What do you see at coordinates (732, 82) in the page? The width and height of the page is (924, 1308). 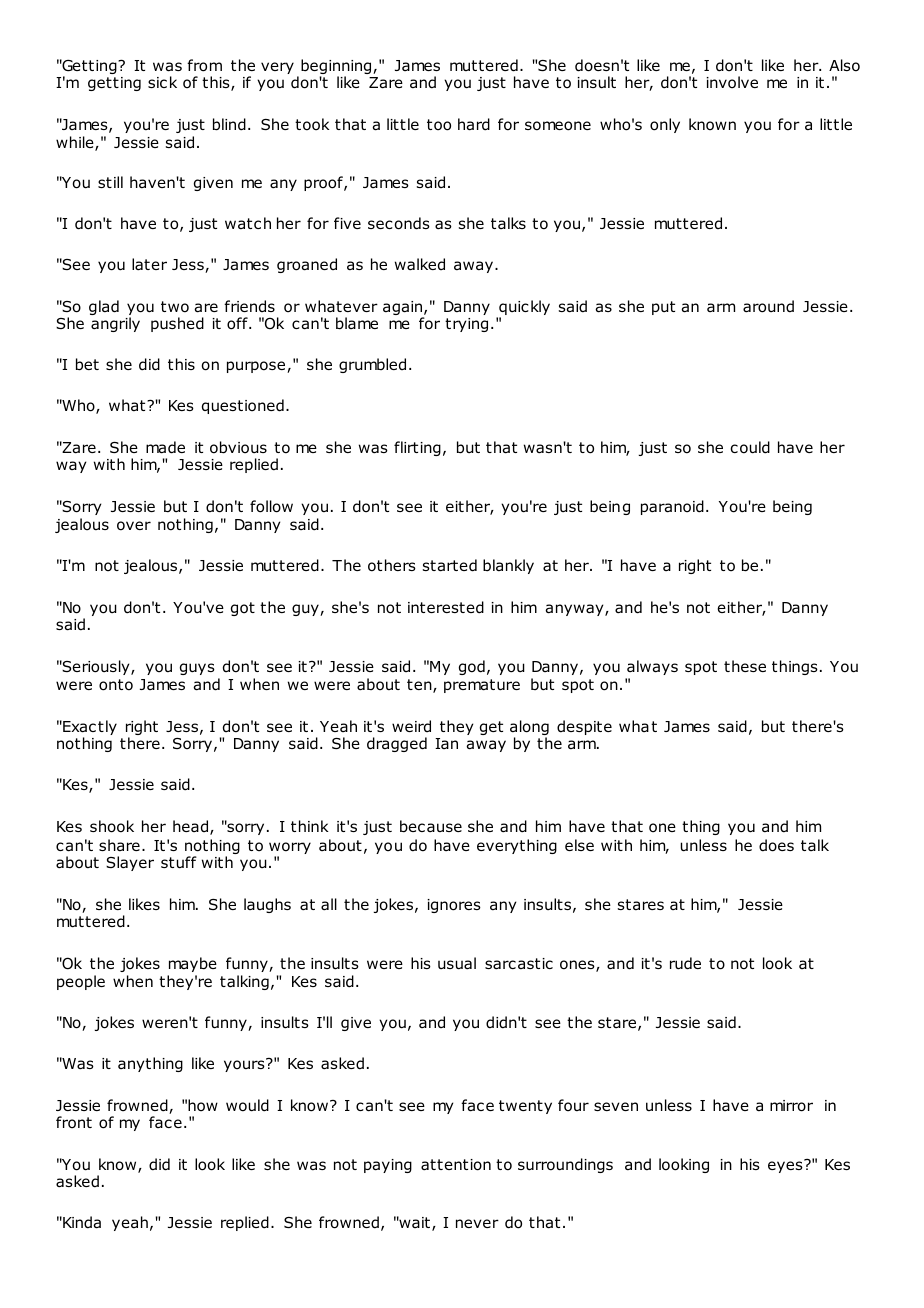 I see `involve` at bounding box center [732, 82].
